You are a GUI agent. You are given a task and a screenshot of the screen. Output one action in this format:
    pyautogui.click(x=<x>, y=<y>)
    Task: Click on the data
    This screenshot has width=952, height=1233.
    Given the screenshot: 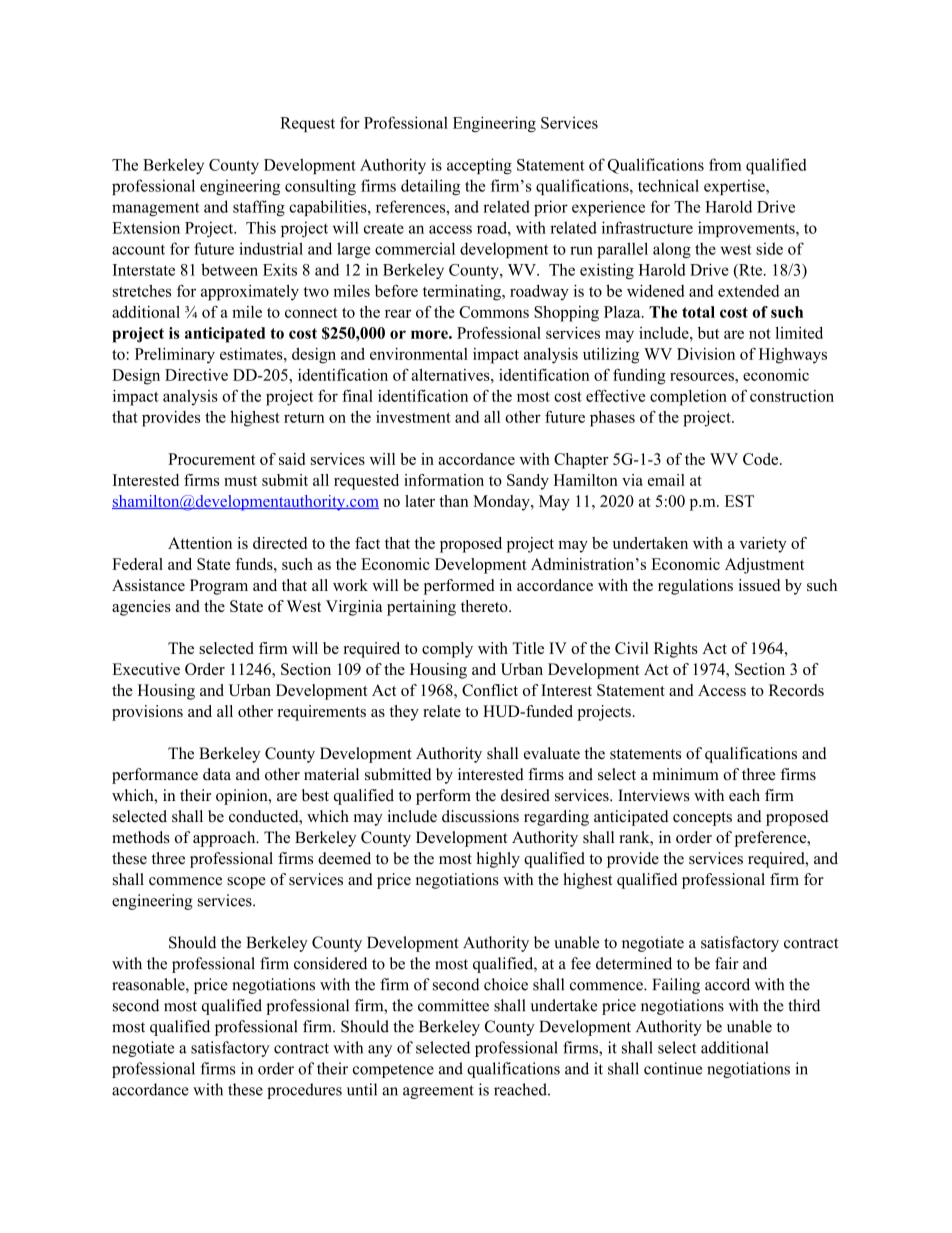 What is the action you would take?
    pyautogui.click(x=217, y=774)
